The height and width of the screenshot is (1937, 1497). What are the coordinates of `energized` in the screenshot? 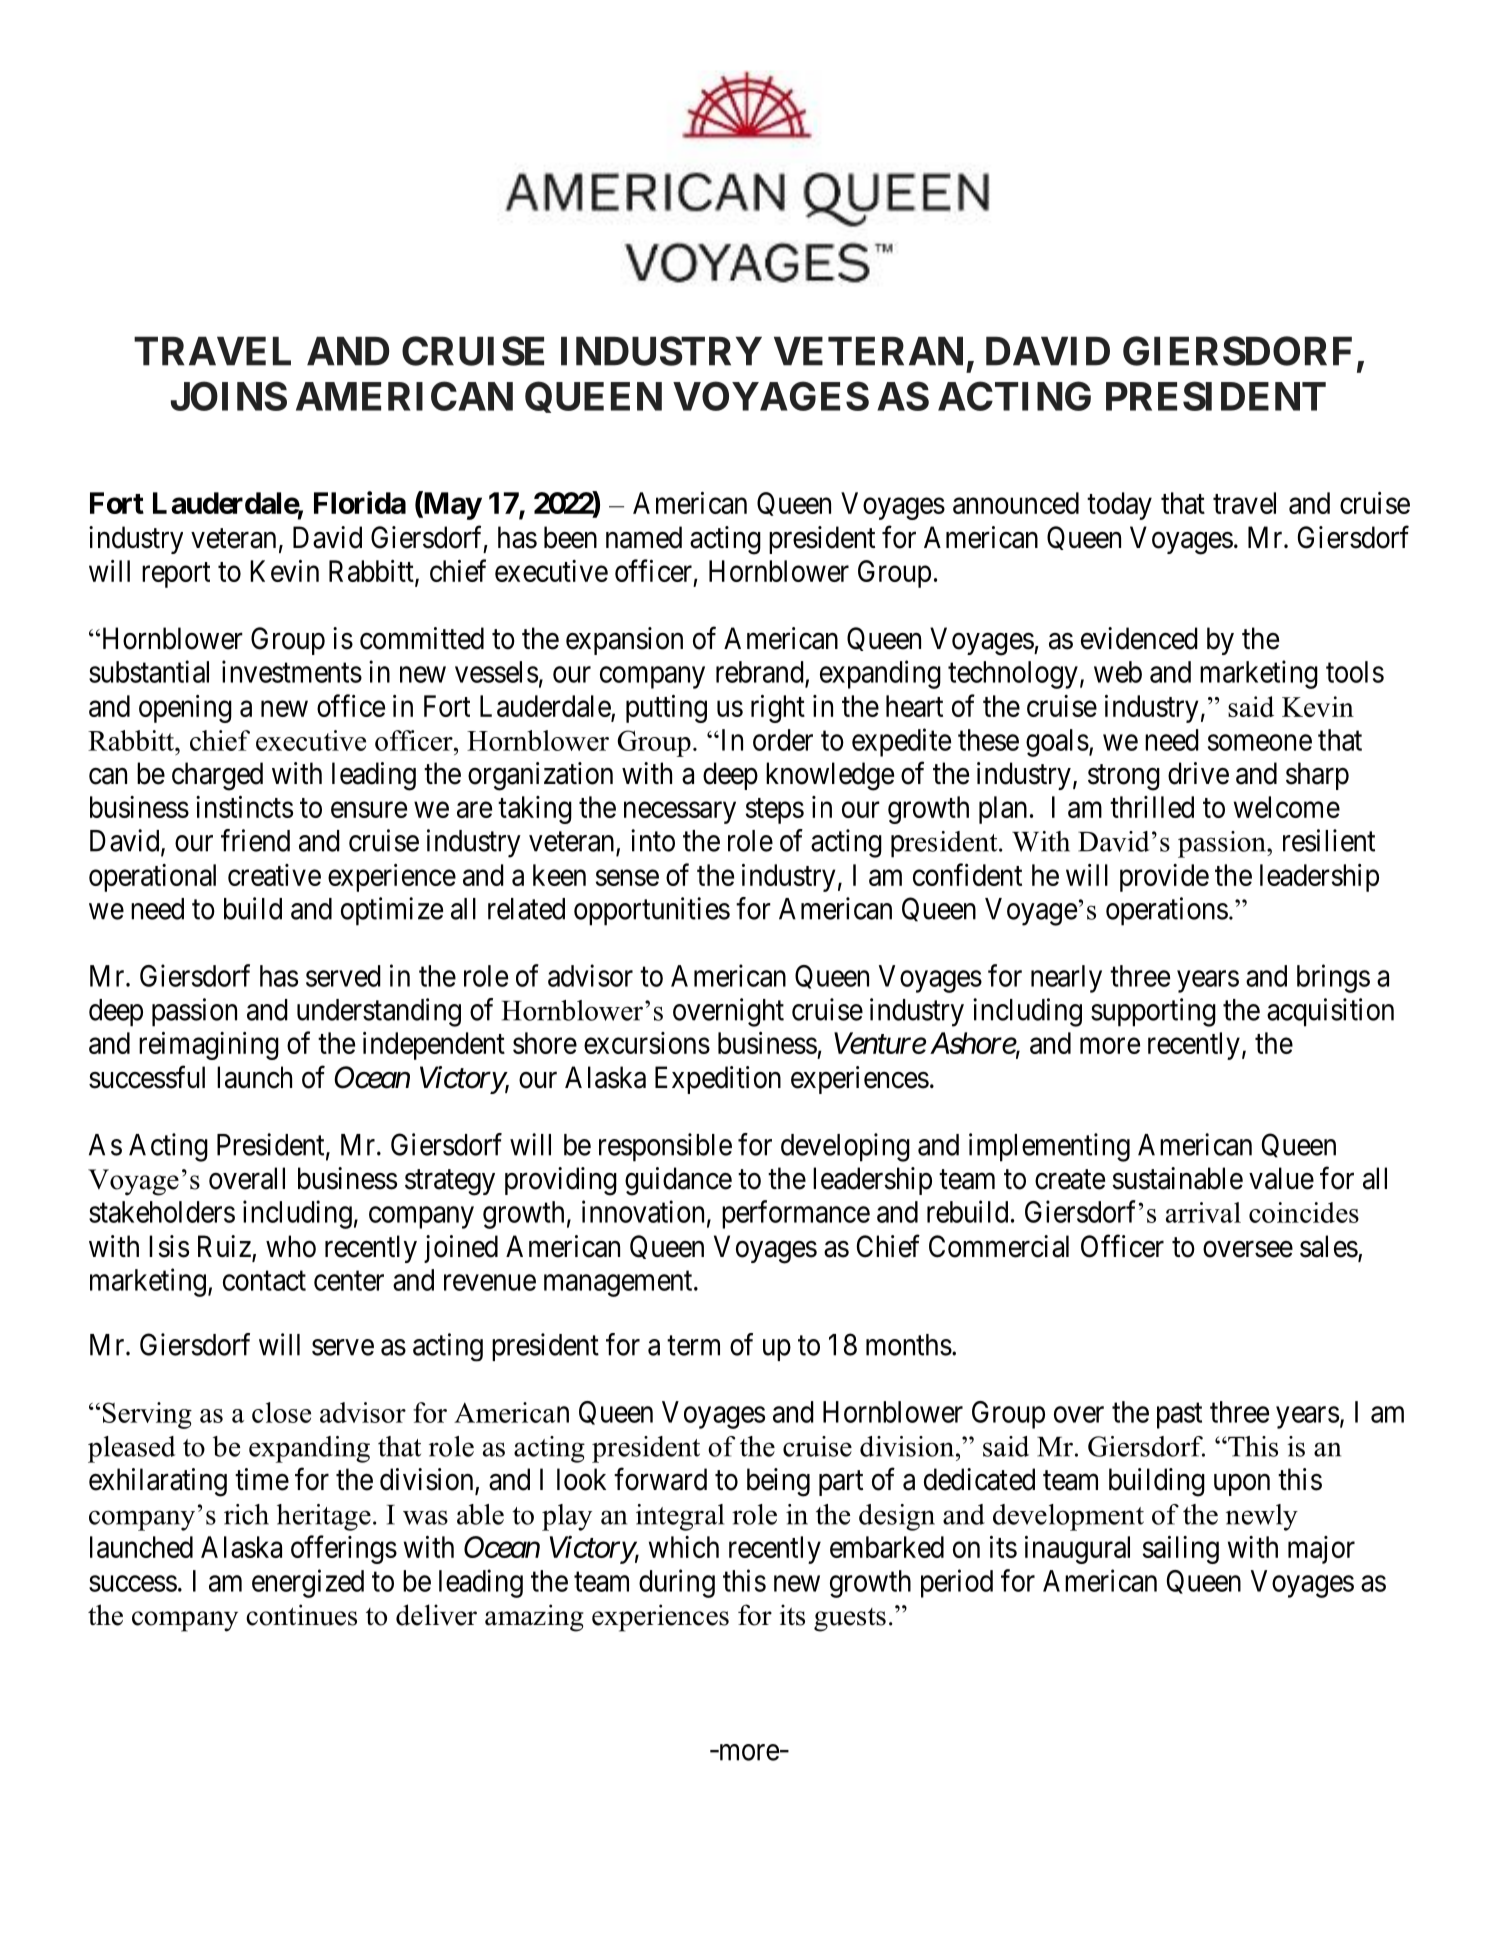 It's located at (308, 1583).
